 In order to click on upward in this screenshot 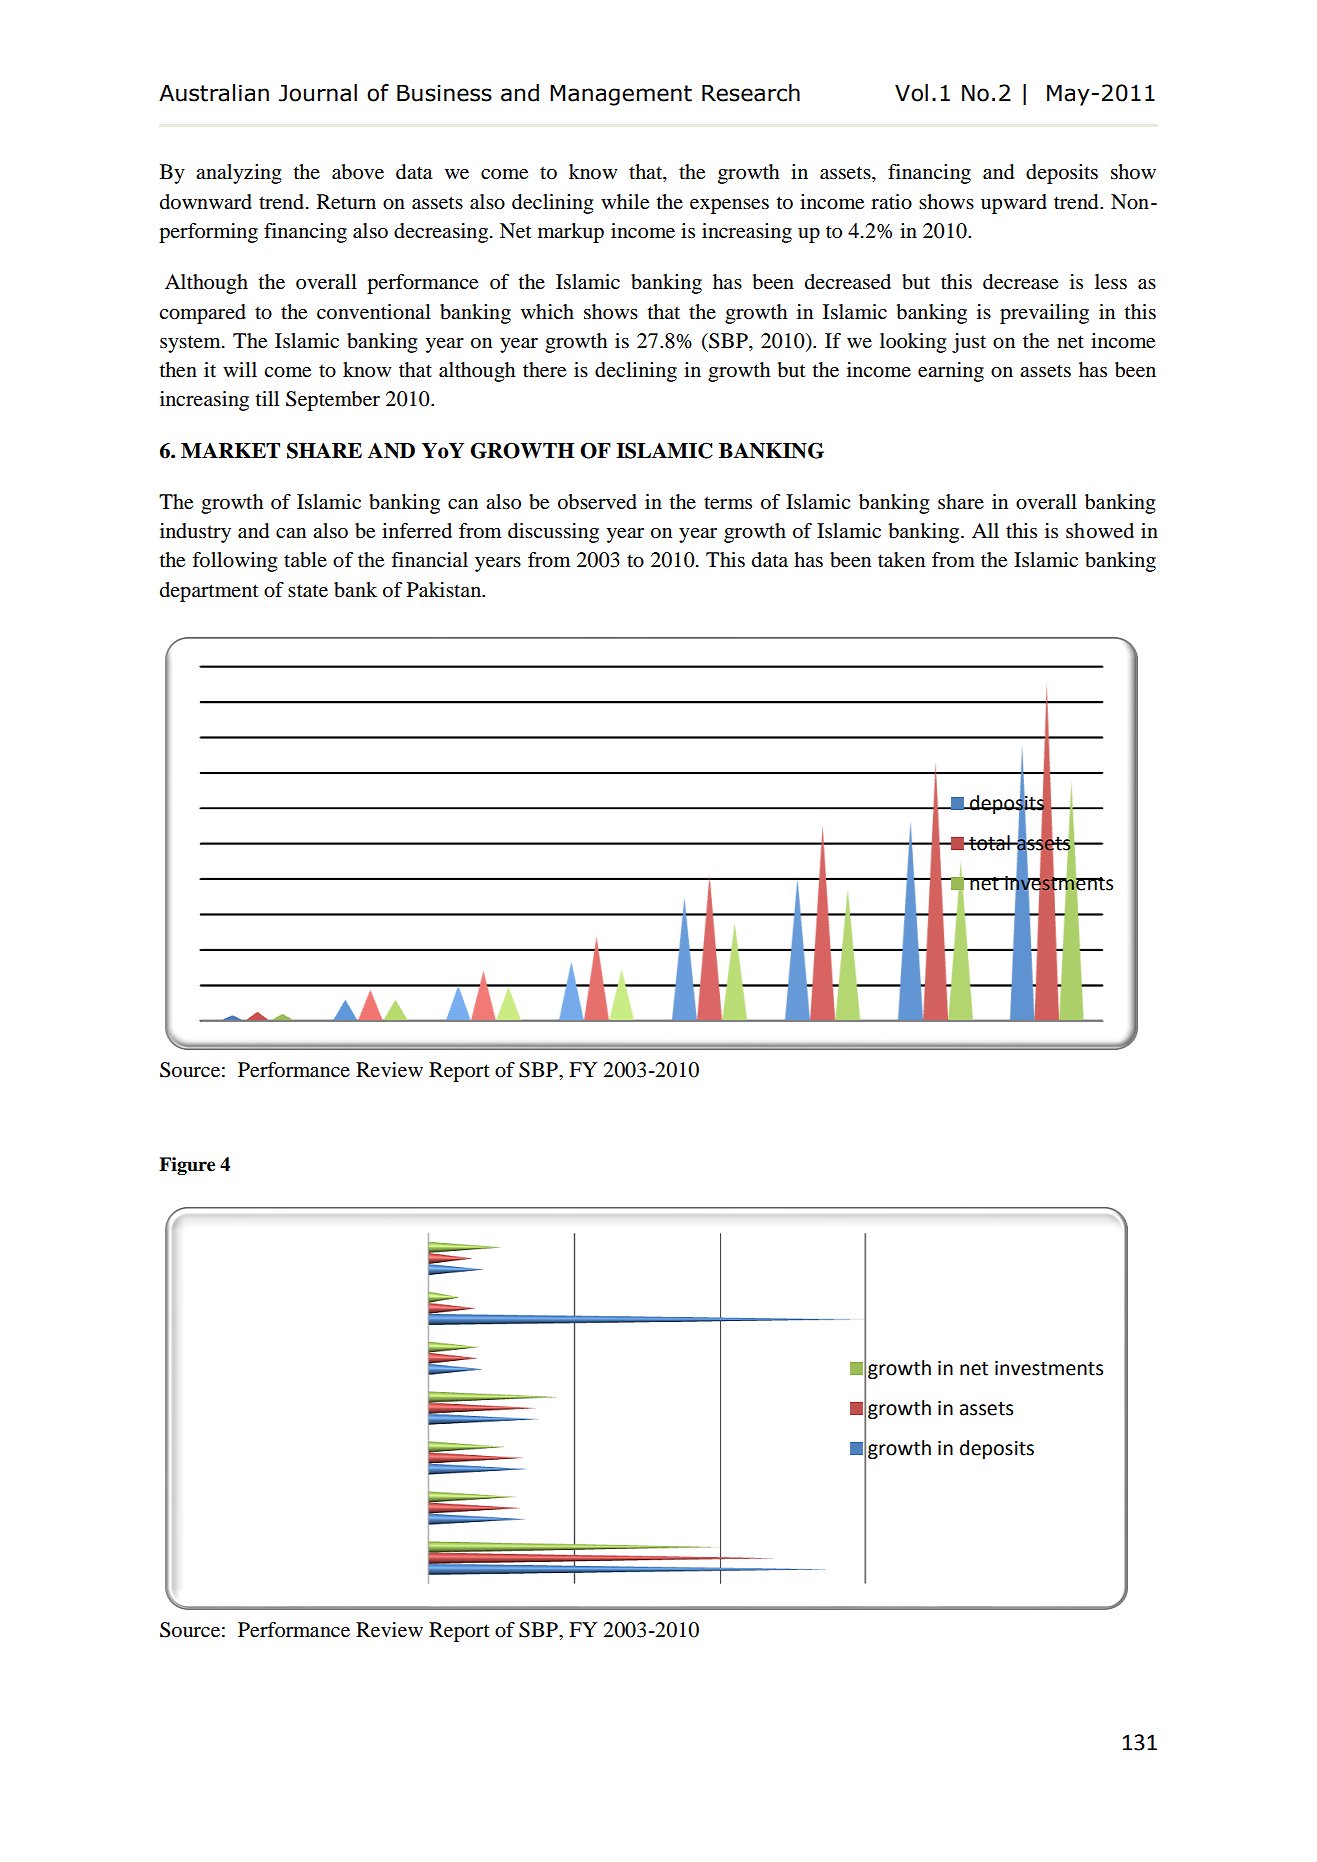, I will do `click(1014, 204)`.
